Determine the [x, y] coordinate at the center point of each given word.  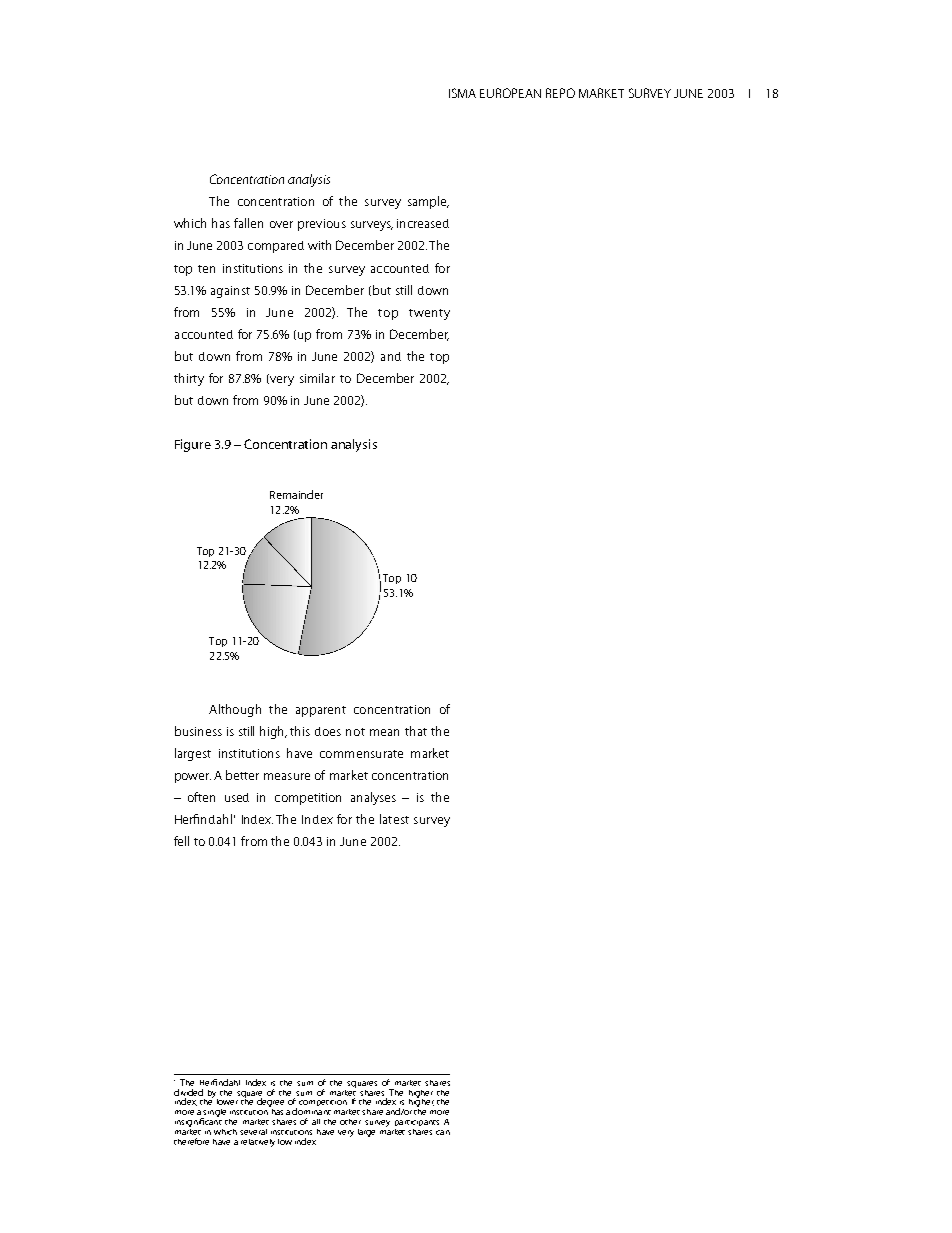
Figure [193, 445]
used [237, 797]
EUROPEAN [510, 93]
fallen [248, 223]
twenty [429, 314]
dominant [311, 1111]
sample [428, 202]
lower [227, 1102]
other [350, 1122]
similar [317, 378]
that [416, 731]
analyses [373, 798]
